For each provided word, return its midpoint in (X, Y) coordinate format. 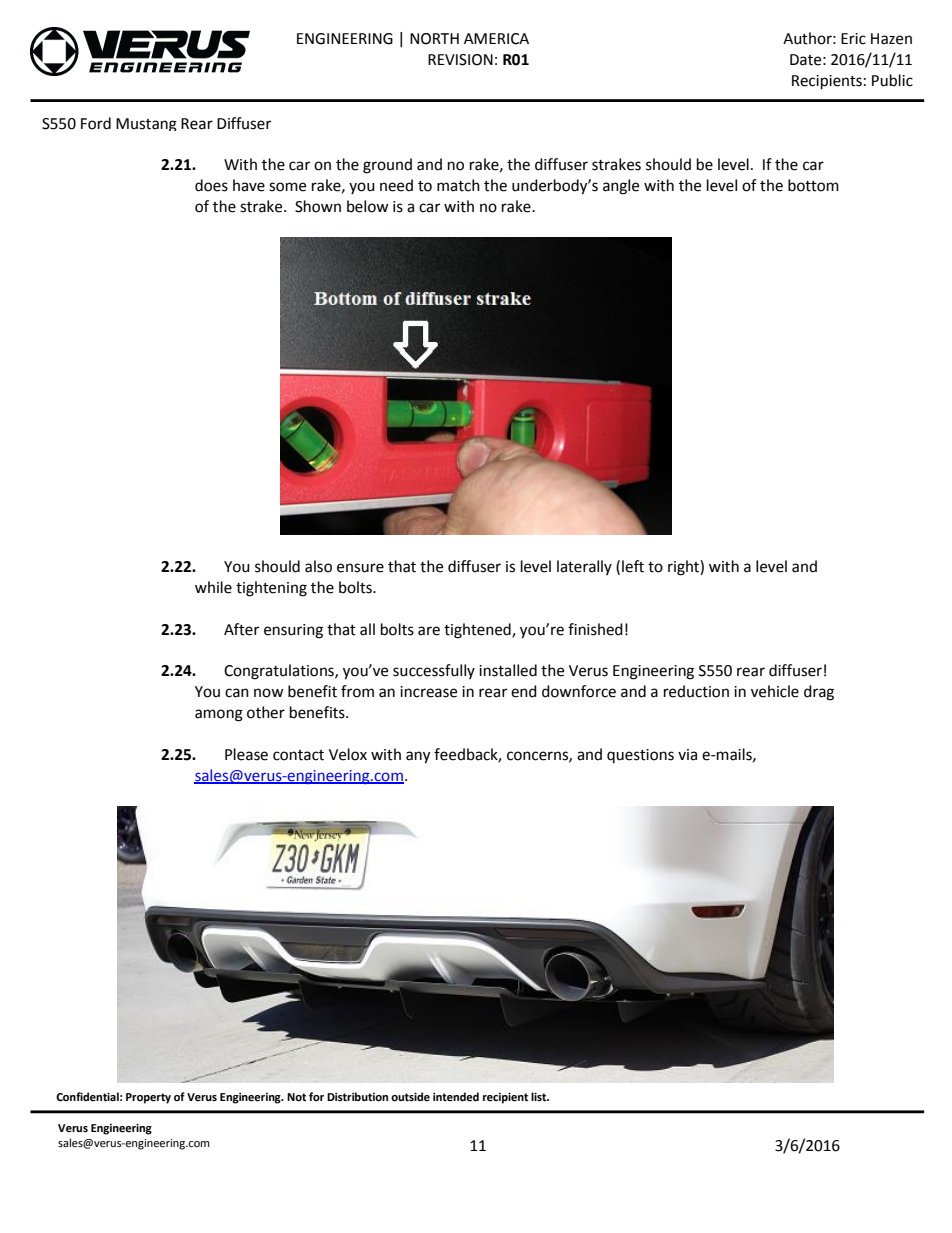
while (213, 587)
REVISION (460, 60)
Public (892, 80)
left (633, 566)
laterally (584, 567)
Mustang (146, 124)
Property (148, 1098)
